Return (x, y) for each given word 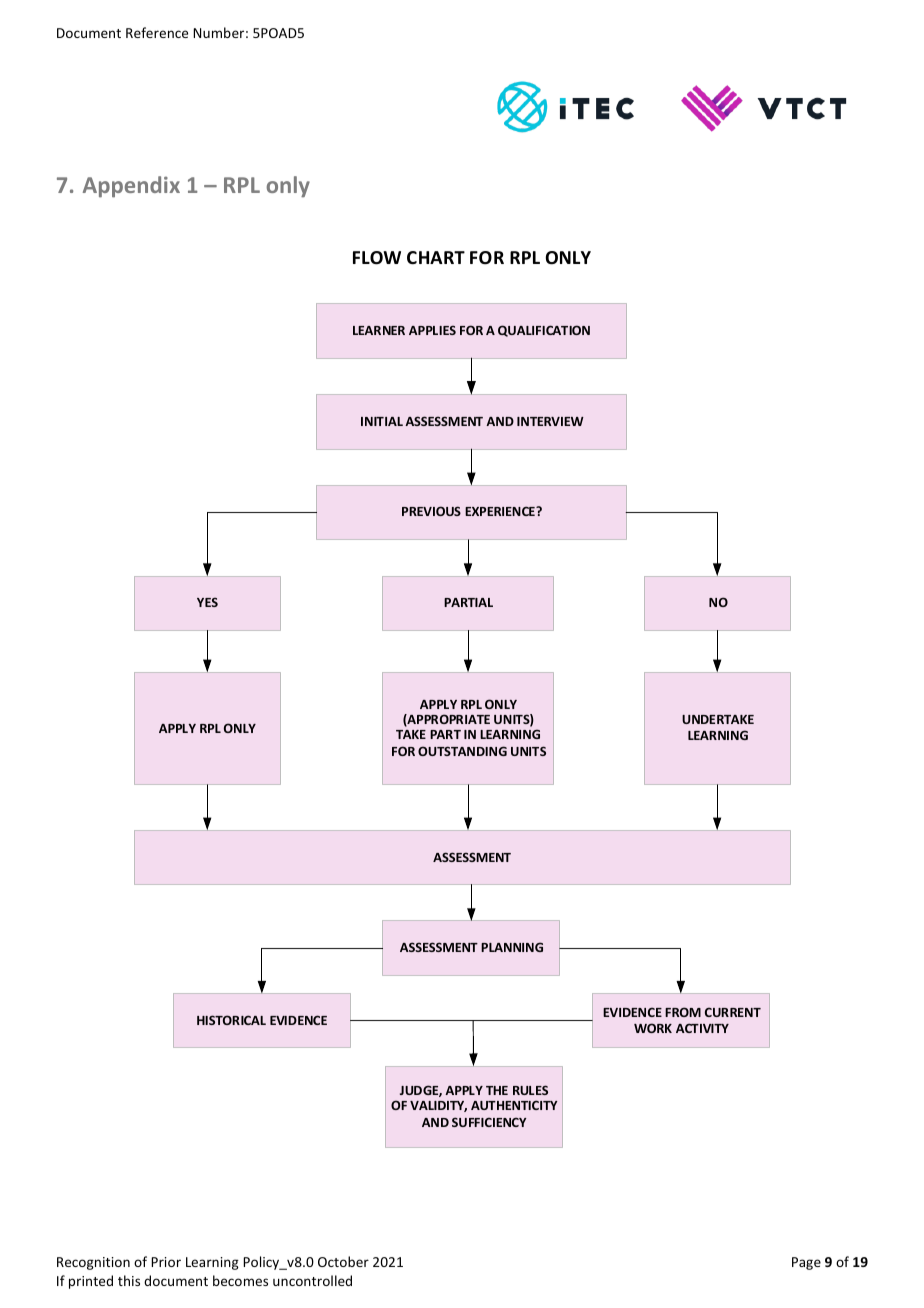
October (343, 1261)
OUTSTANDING (462, 751)
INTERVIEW (550, 421)
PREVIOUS (431, 511)
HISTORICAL (231, 1020)
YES (207, 602)
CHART (436, 257)
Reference (157, 32)
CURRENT (733, 1012)
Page (806, 1263)
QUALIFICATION (544, 331)
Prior (166, 1262)
